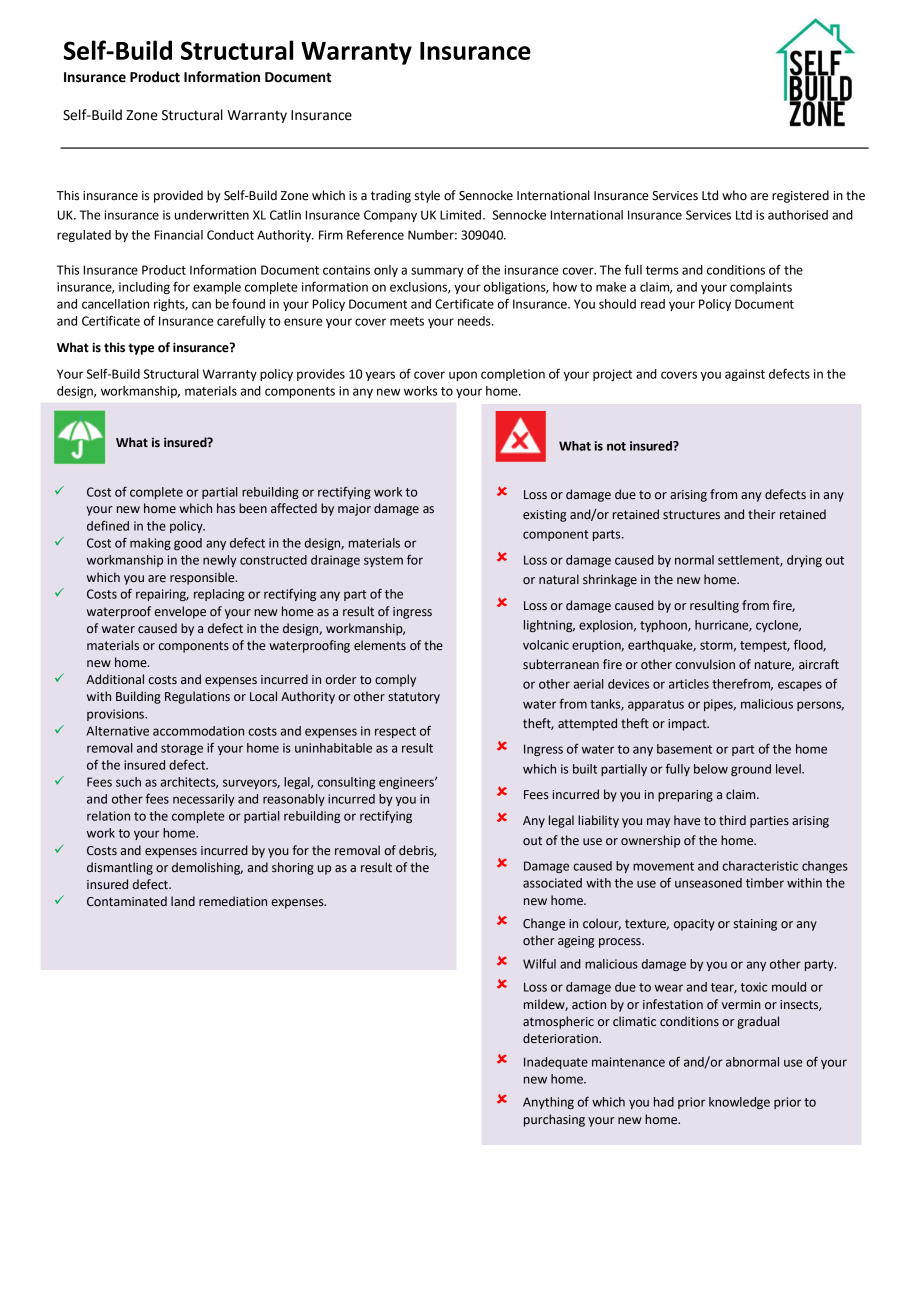 This screenshot has height=1308, width=924. What do you see at coordinates (395, 680) in the screenshot?
I see `comply` at bounding box center [395, 680].
